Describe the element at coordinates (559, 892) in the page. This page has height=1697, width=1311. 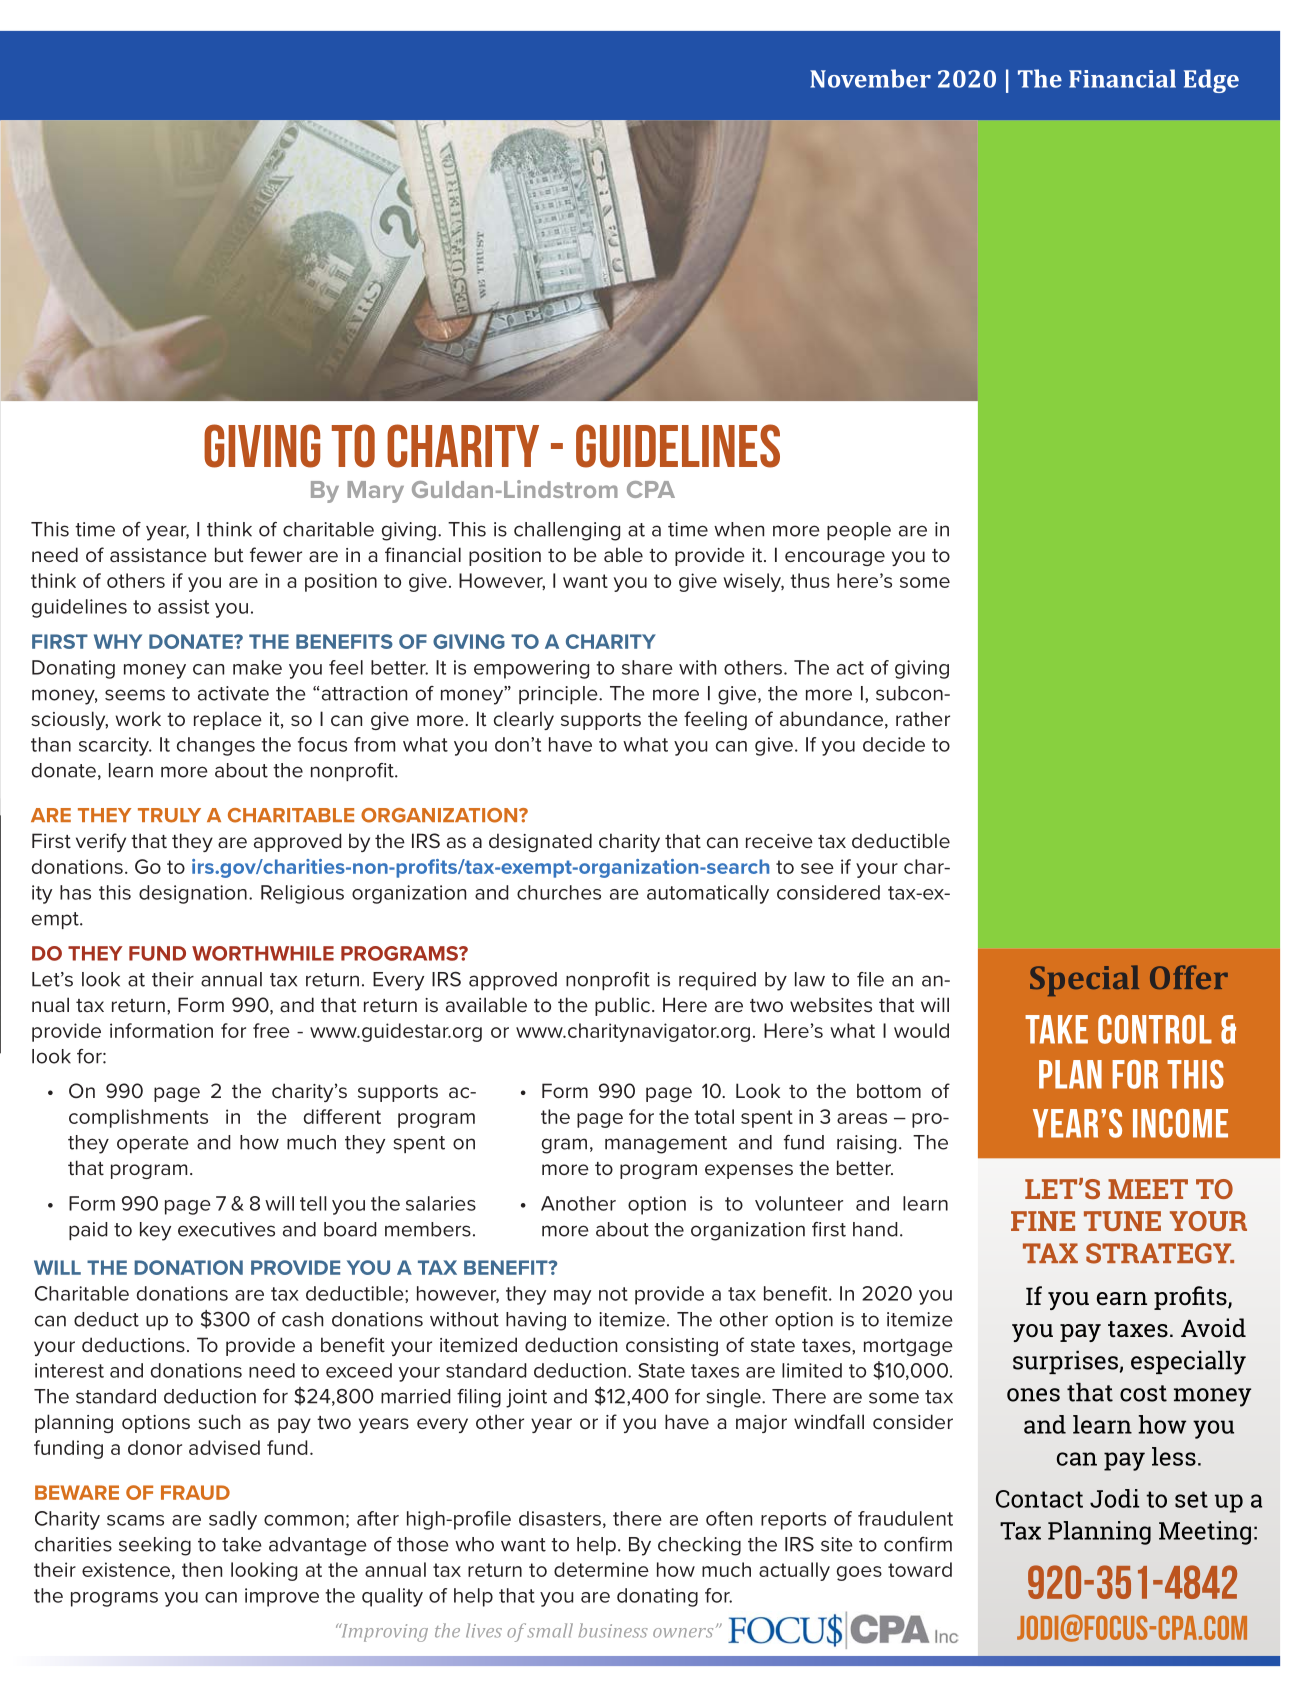
I see `churches` at that location.
